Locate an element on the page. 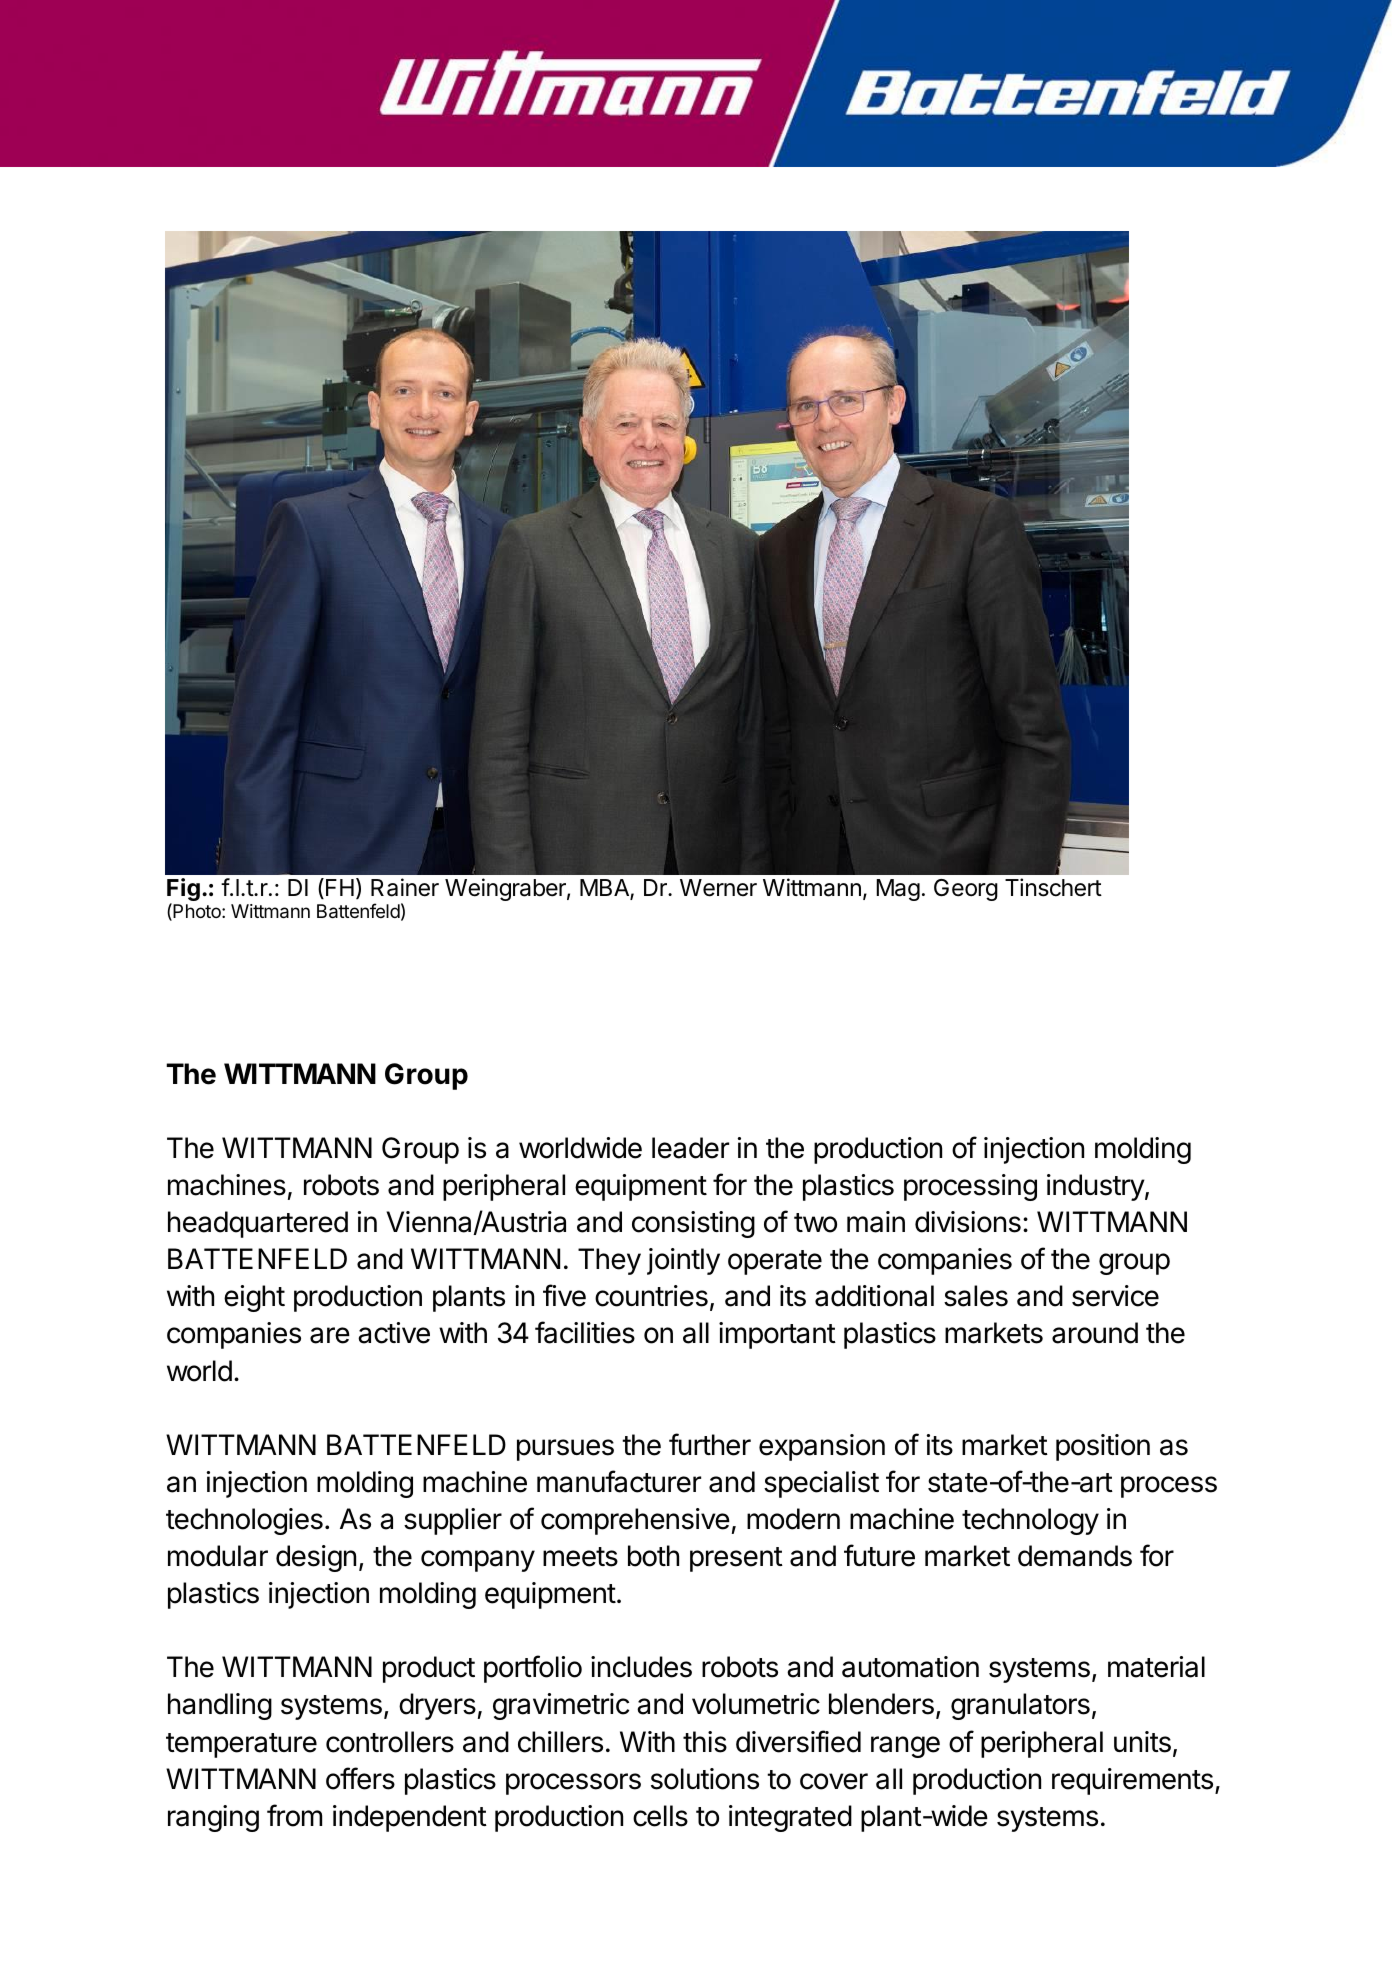  Werner is located at coordinates (718, 888).
